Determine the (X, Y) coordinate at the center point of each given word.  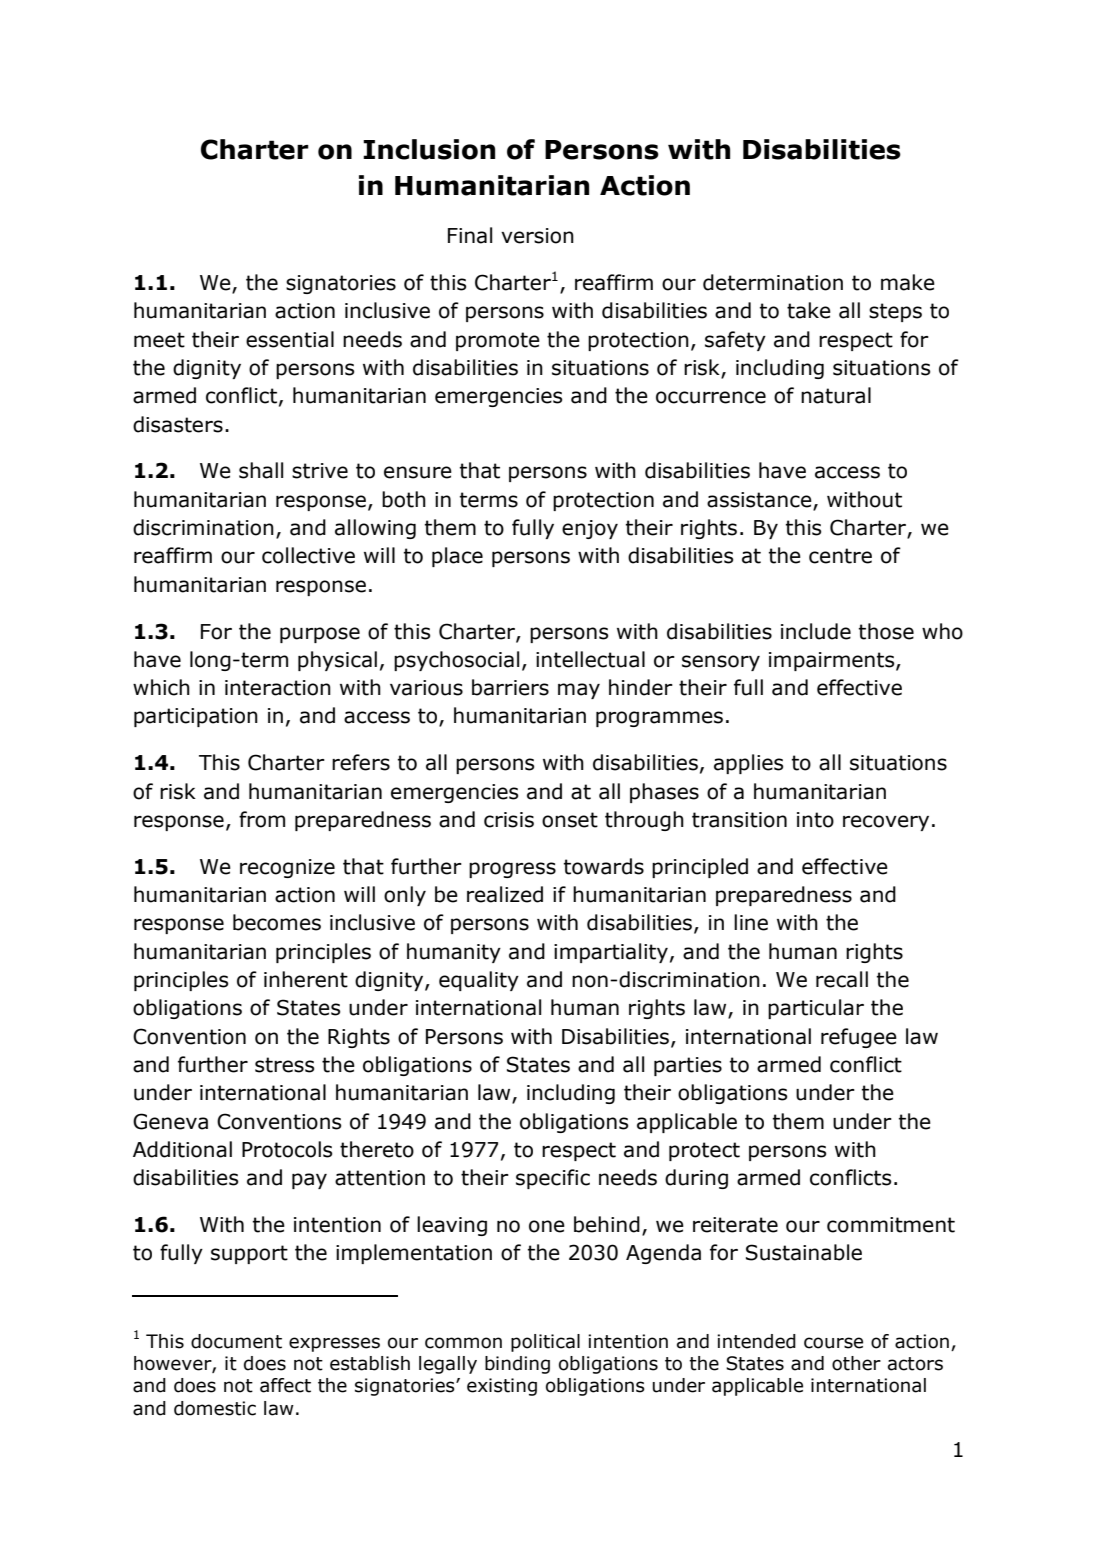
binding (517, 1365)
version (537, 236)
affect (285, 1385)
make (908, 282)
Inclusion (429, 149)
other (856, 1363)
